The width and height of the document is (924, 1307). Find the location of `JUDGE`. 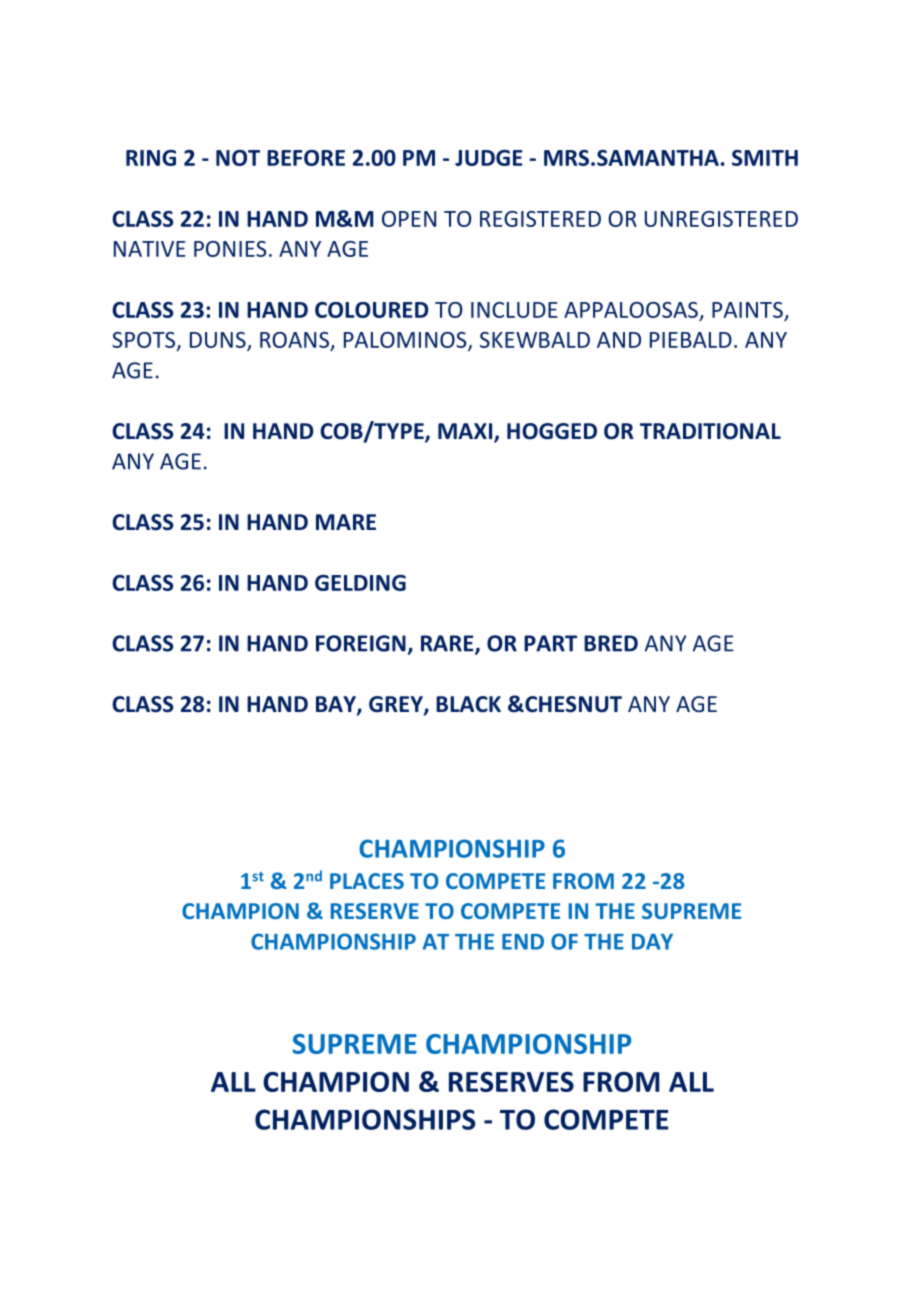

JUDGE is located at coordinates (489, 158).
